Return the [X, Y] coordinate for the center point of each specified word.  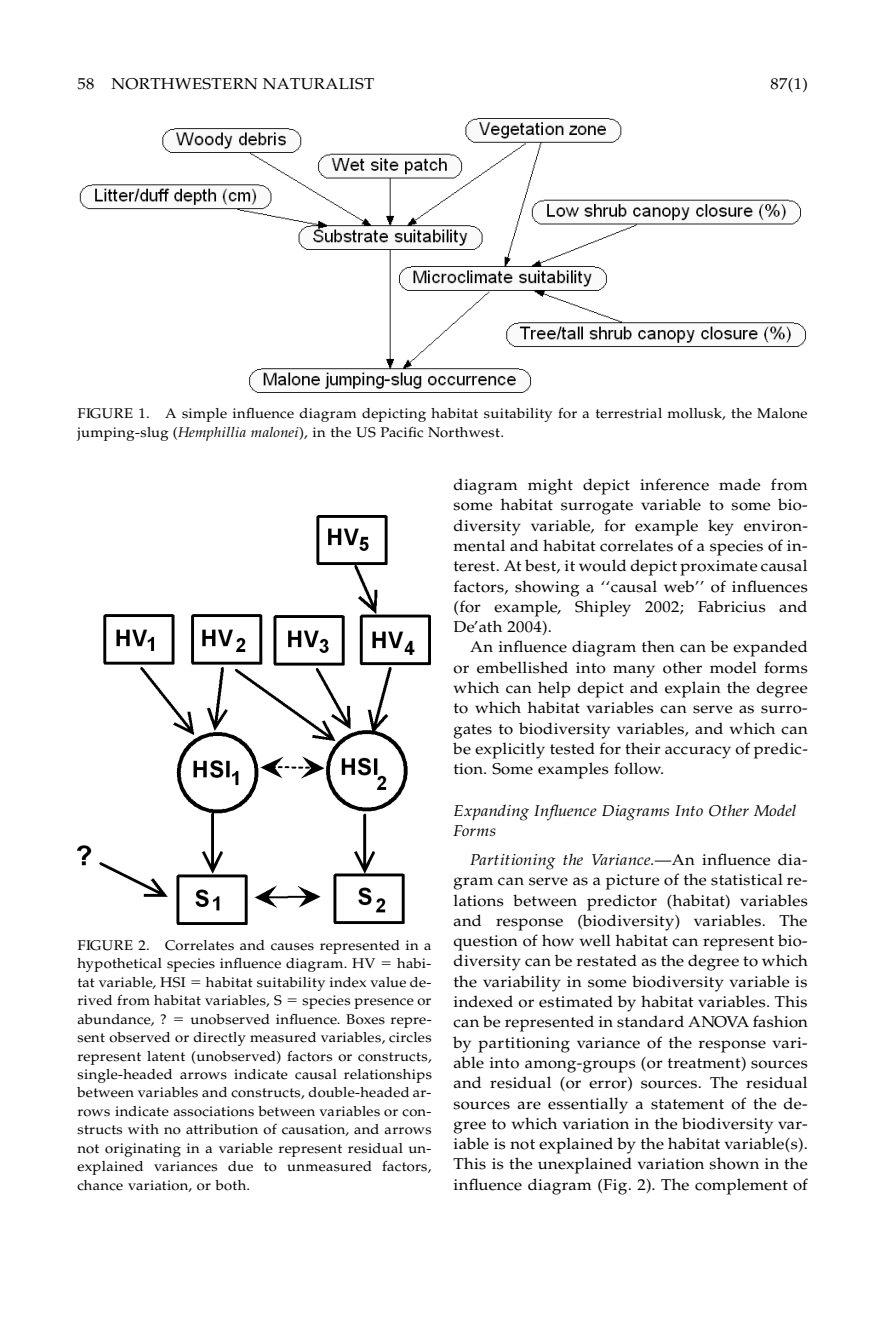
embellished [522, 667]
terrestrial [629, 413]
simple [204, 415]
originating [143, 1150]
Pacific [402, 432]
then [658, 646]
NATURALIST [318, 84]
